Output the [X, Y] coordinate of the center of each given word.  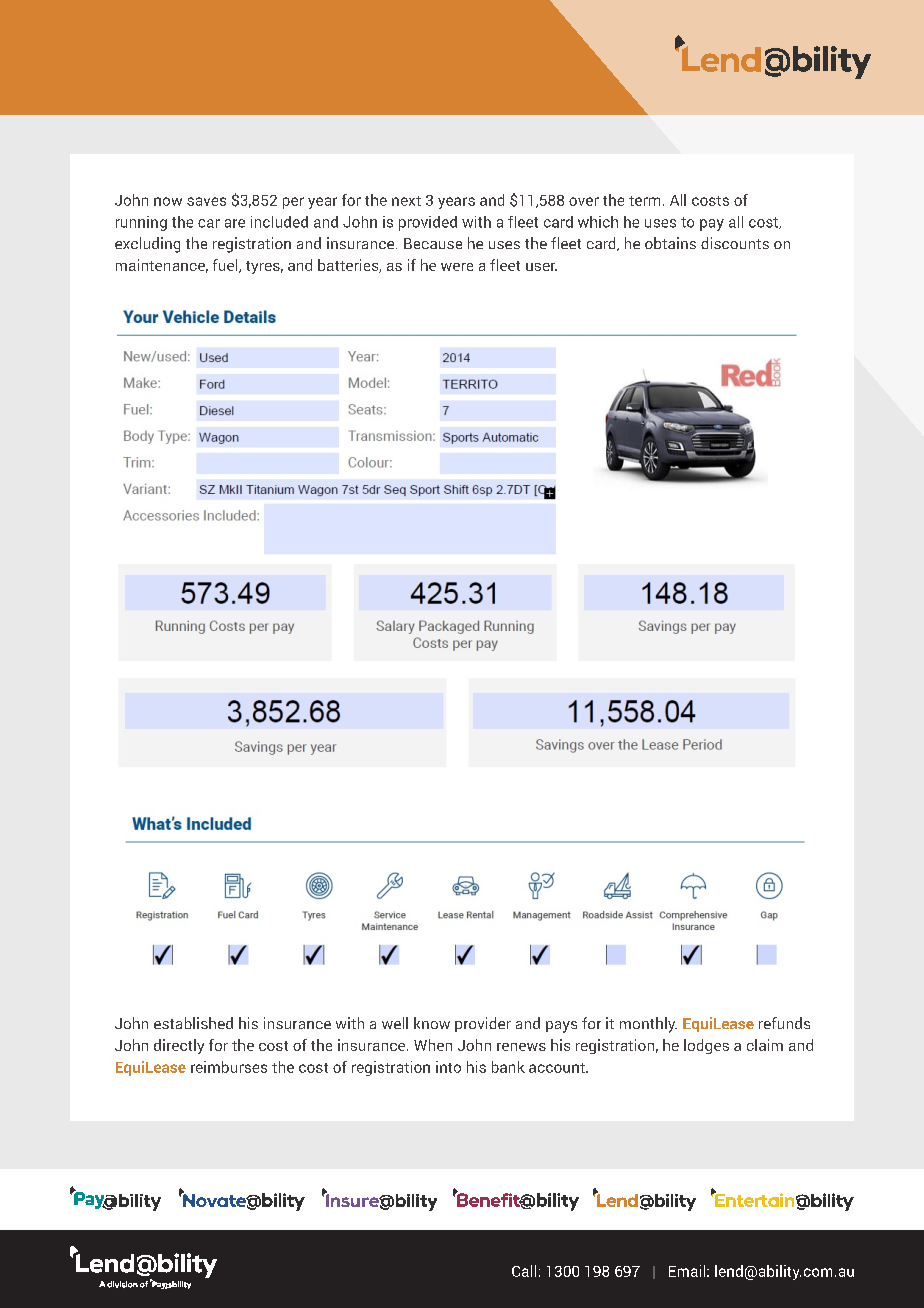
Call [524, 1271]
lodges [706, 1046]
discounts [735, 243]
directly [179, 1046]
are [235, 223]
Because [433, 243]
